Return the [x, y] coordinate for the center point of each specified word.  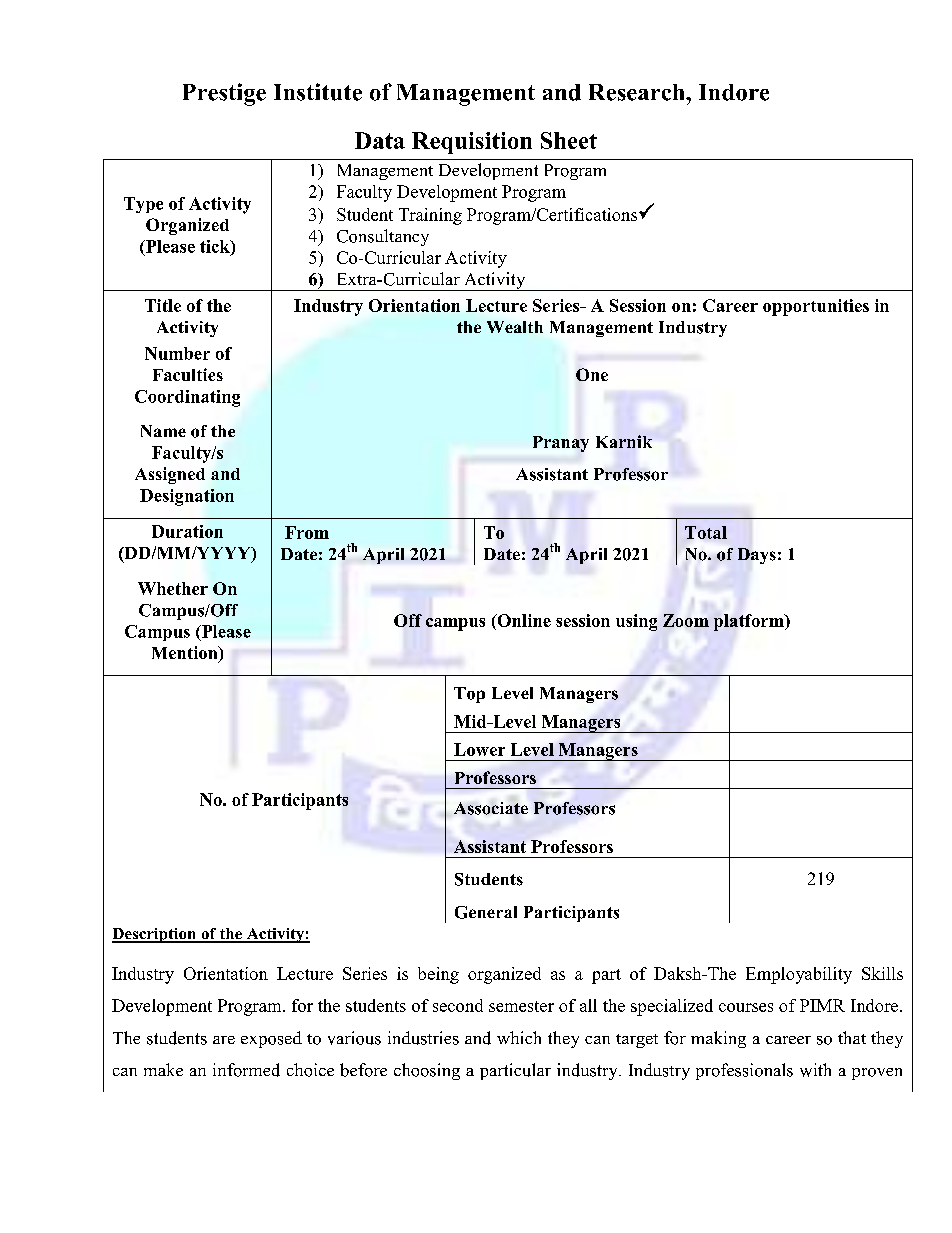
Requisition [472, 143]
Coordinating [187, 398]
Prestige [224, 94]
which [519, 1037]
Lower [479, 749]
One [592, 374]
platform [750, 622]
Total [706, 532]
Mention [186, 654]
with [815, 1070]
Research [638, 92]
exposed [271, 1039]
